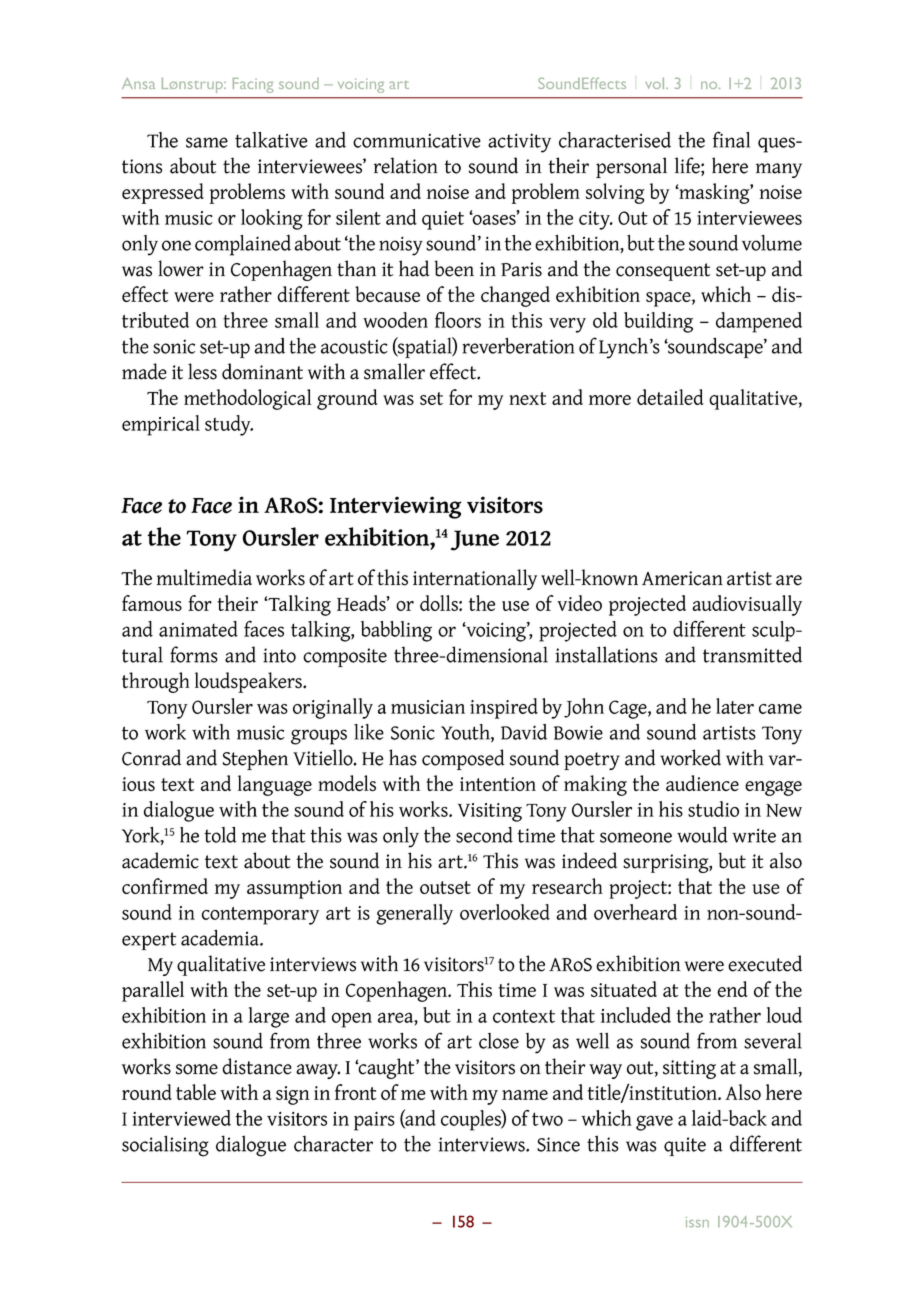 The height and width of the screenshot is (1289, 924). I want to click on babbling, so click(396, 631).
